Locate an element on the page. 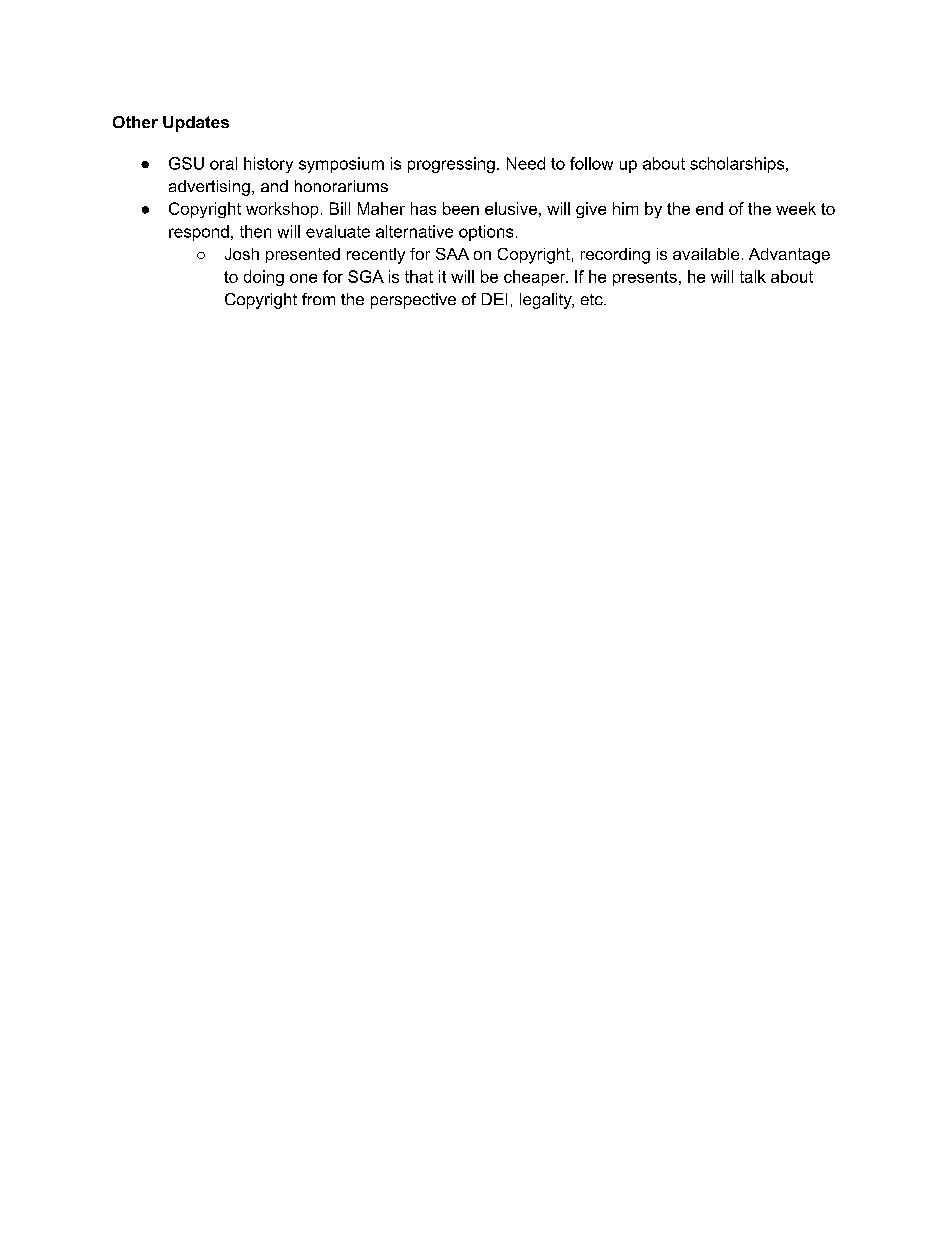 This document has width=952, height=1233. options is located at coordinates (486, 233).
